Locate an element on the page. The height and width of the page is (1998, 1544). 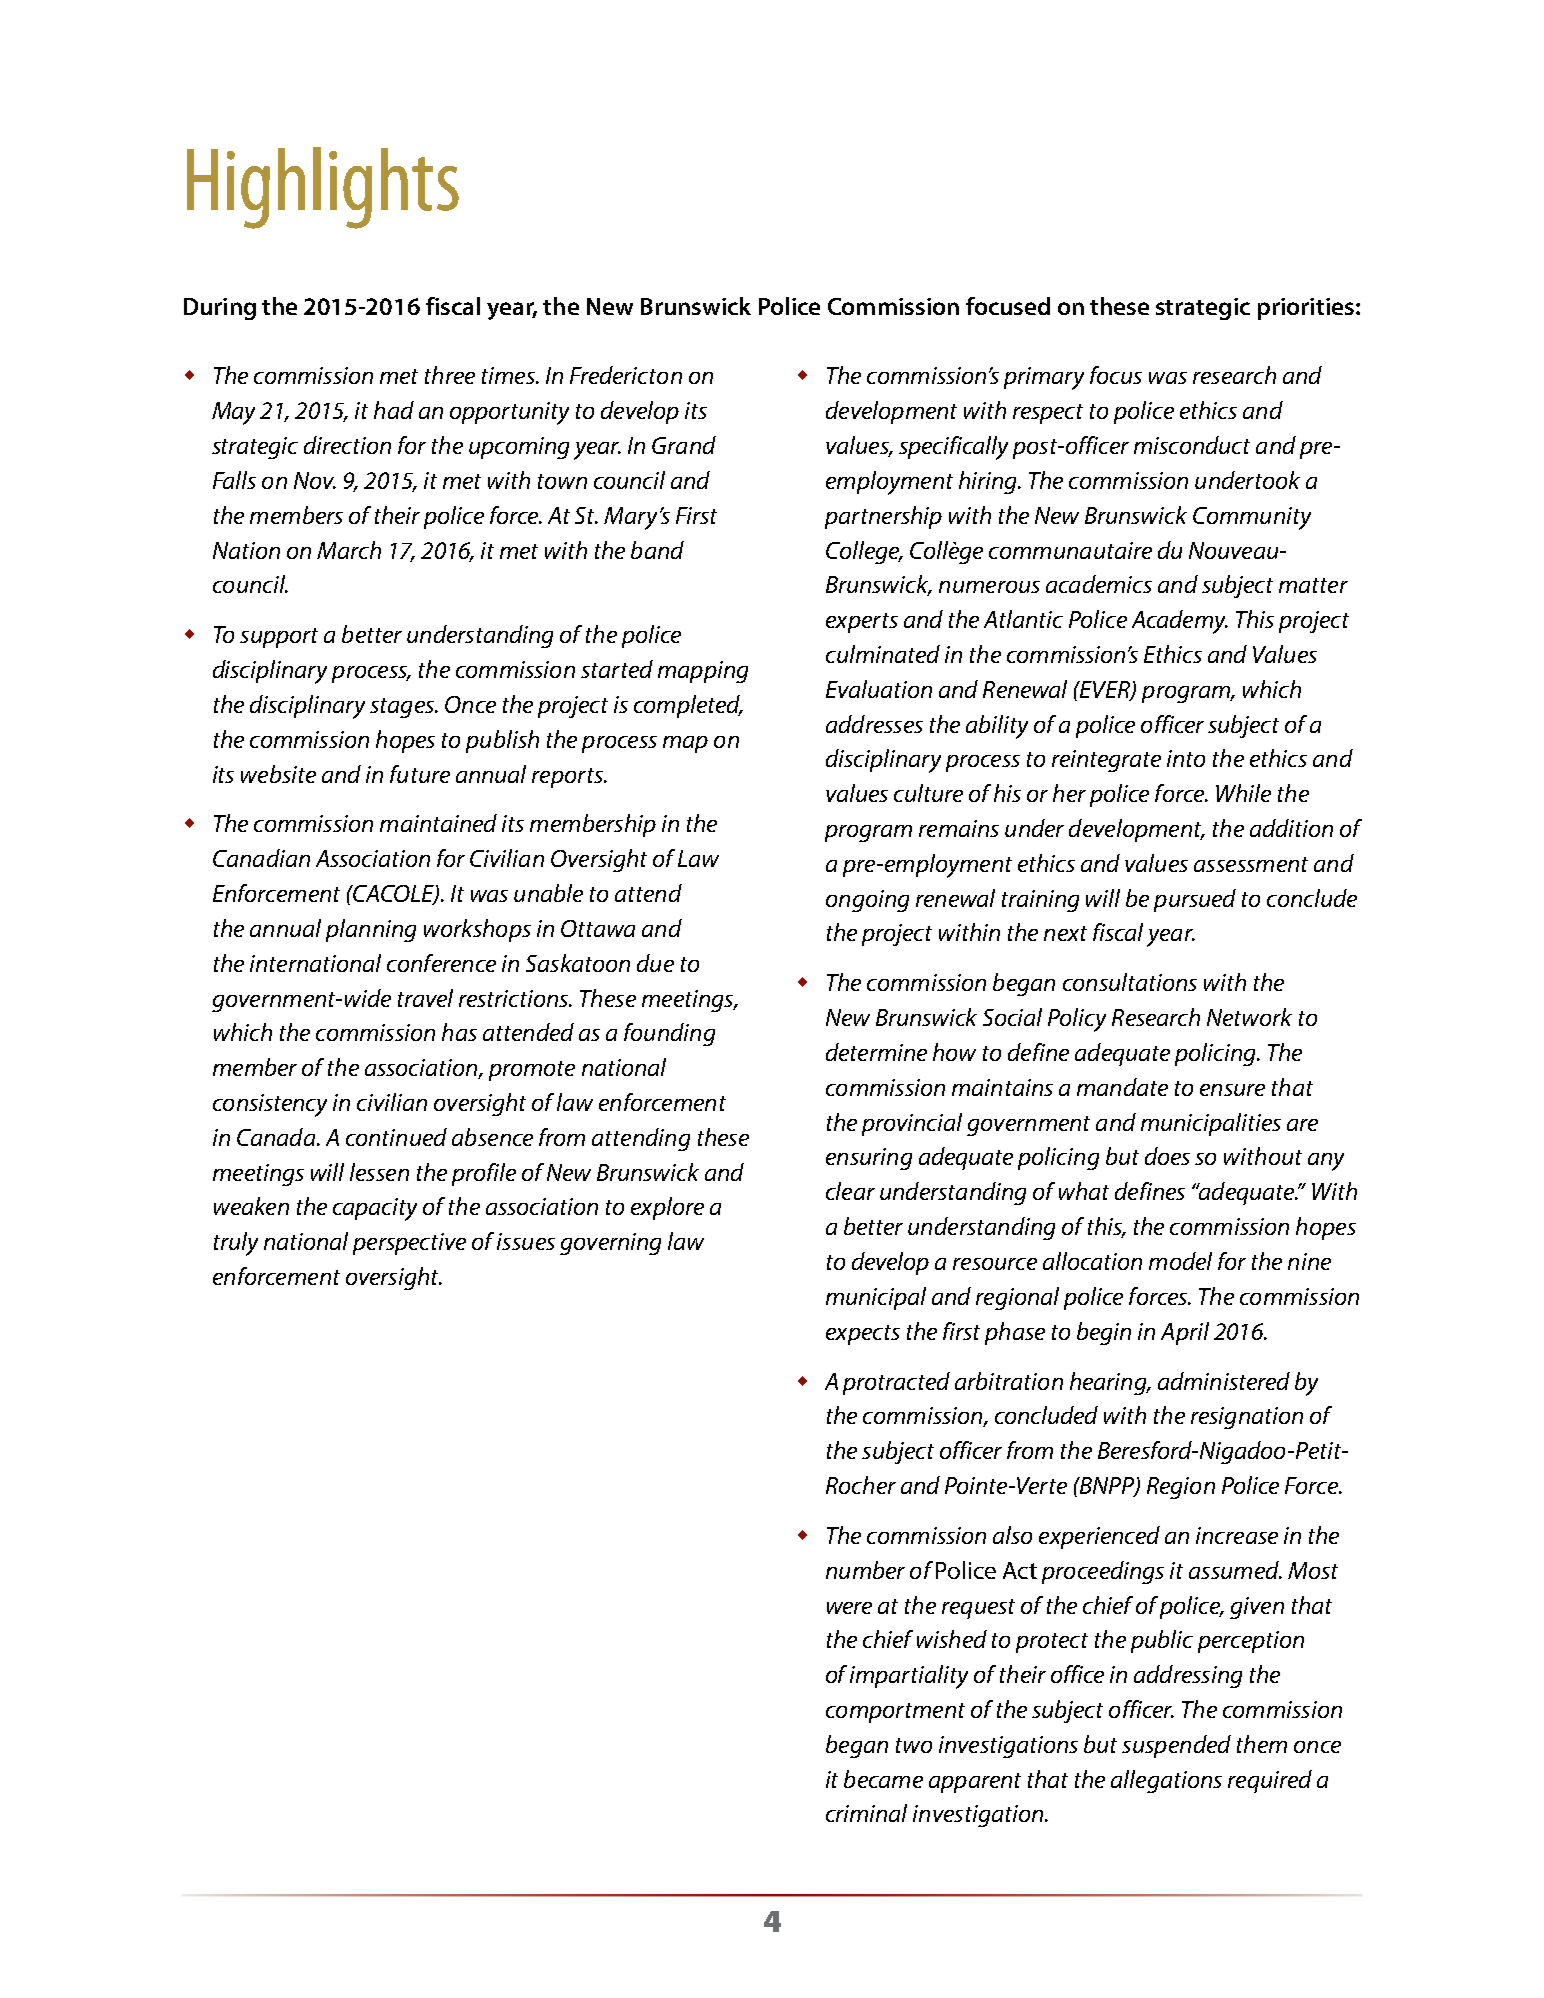
Network is located at coordinates (1249, 1017).
